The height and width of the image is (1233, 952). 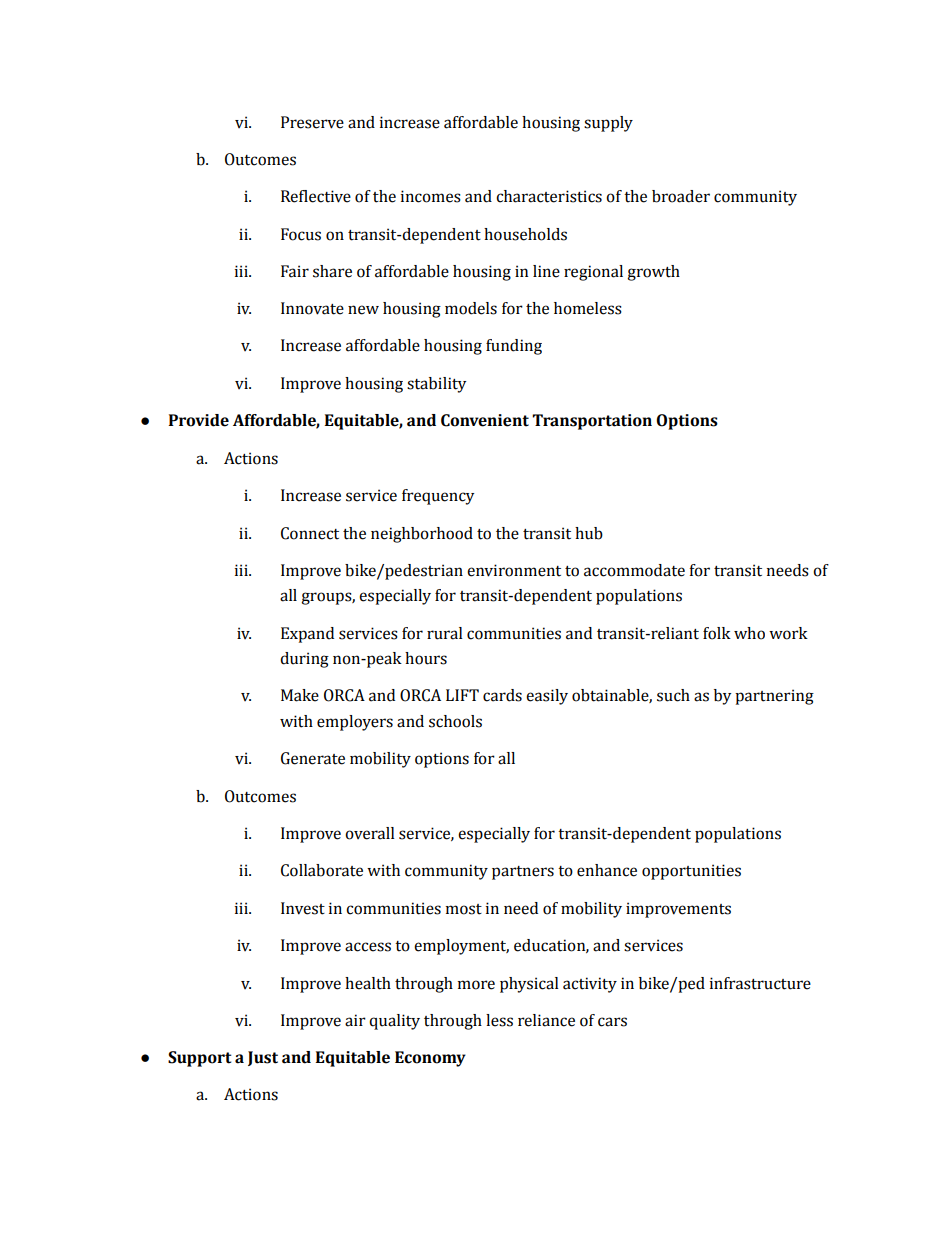 I want to click on broader, so click(x=681, y=196).
